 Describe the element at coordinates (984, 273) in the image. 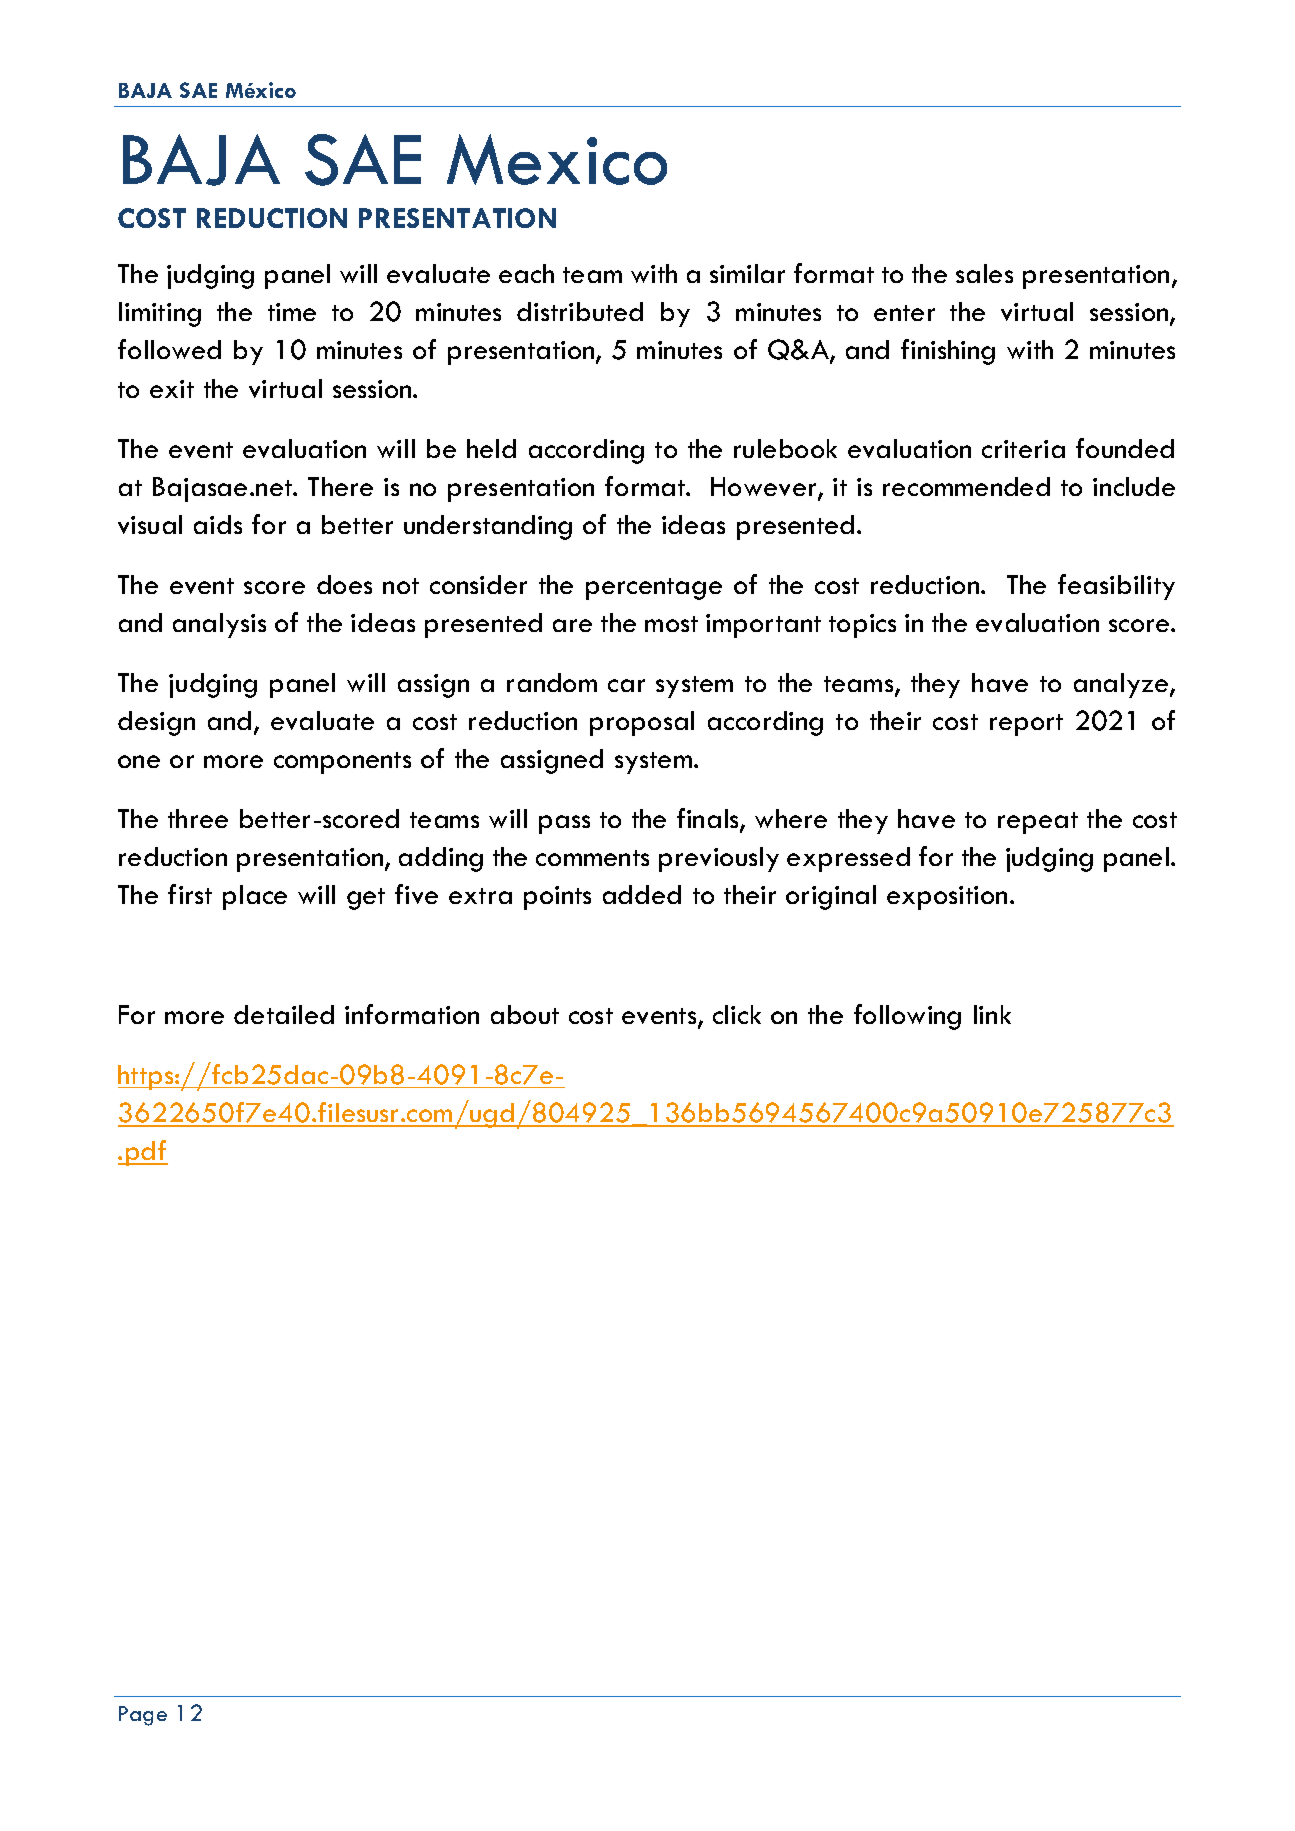

I see `sales` at that location.
